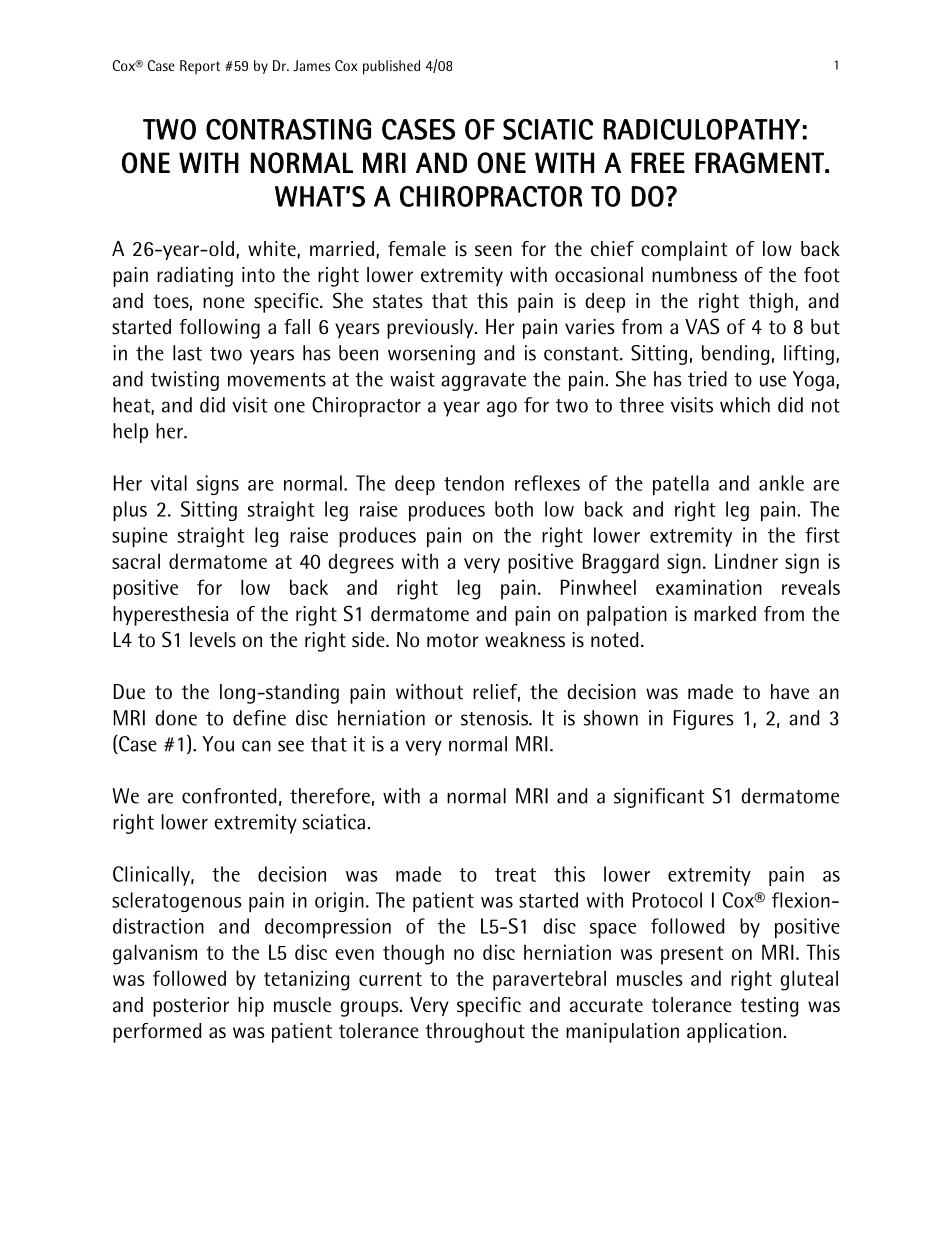  Describe the element at coordinates (391, 67) in the screenshot. I see `published` at that location.
